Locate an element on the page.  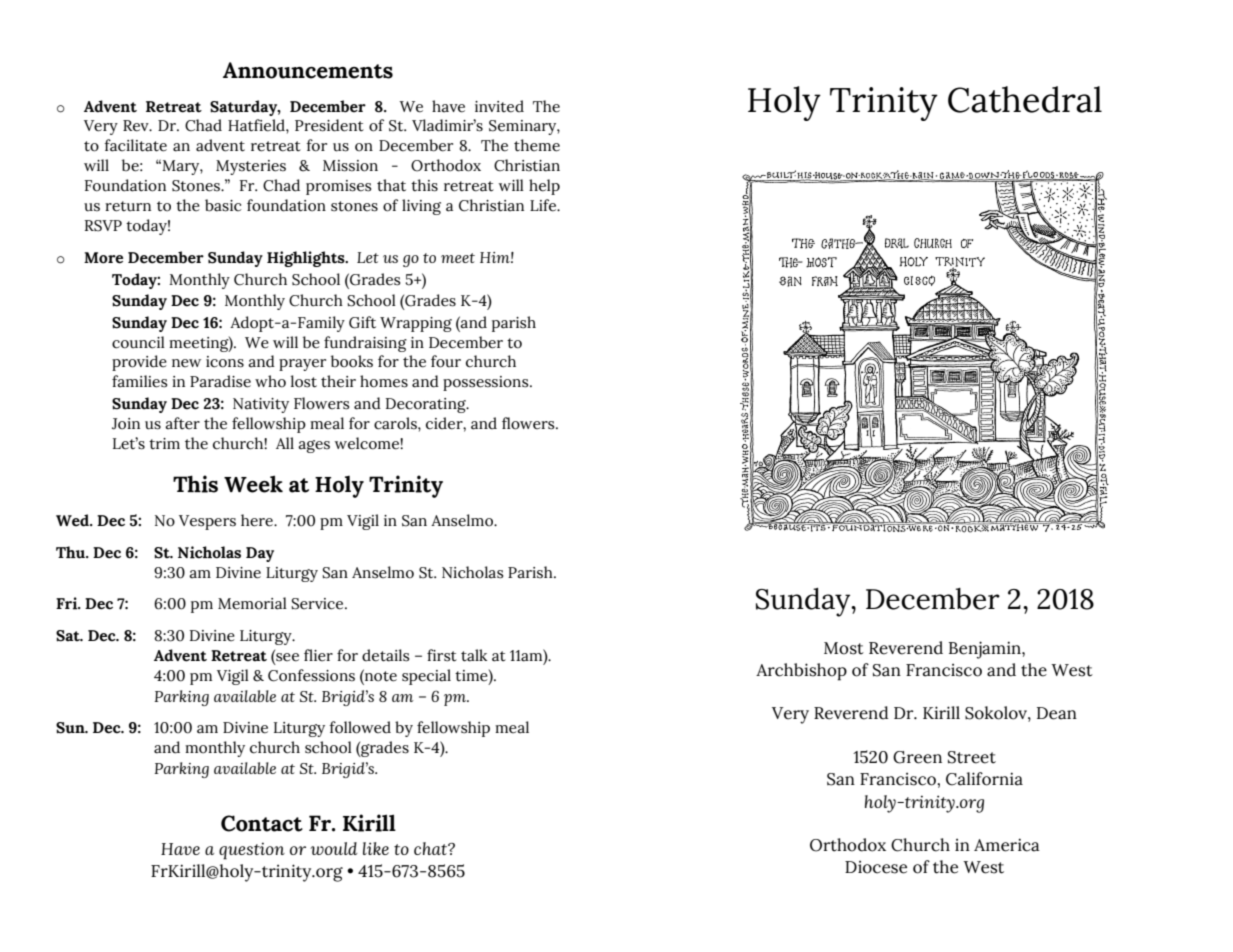
Life is located at coordinates (544, 205).
